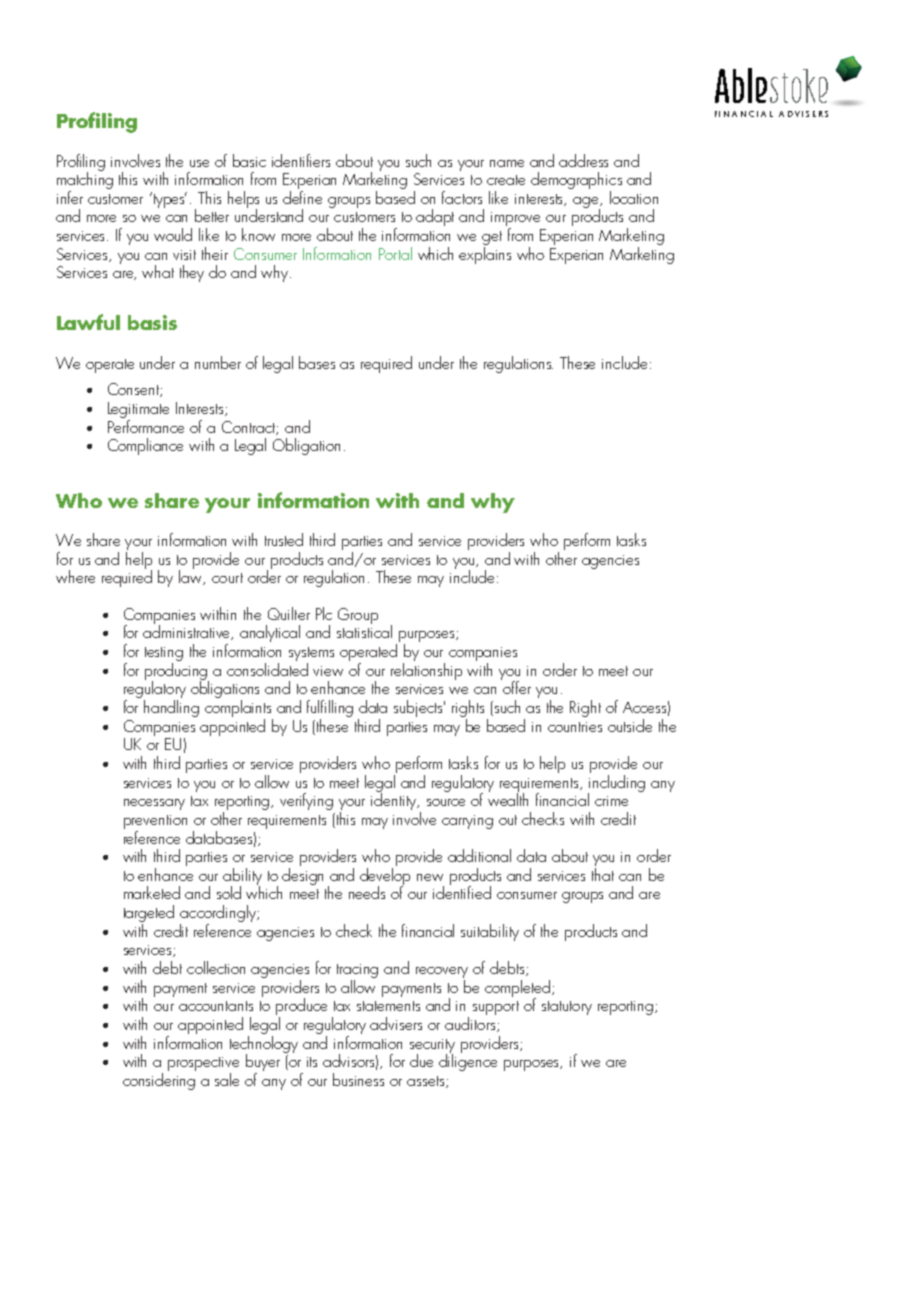  What do you see at coordinates (567, 1008) in the screenshot?
I see `statutory` at bounding box center [567, 1008].
